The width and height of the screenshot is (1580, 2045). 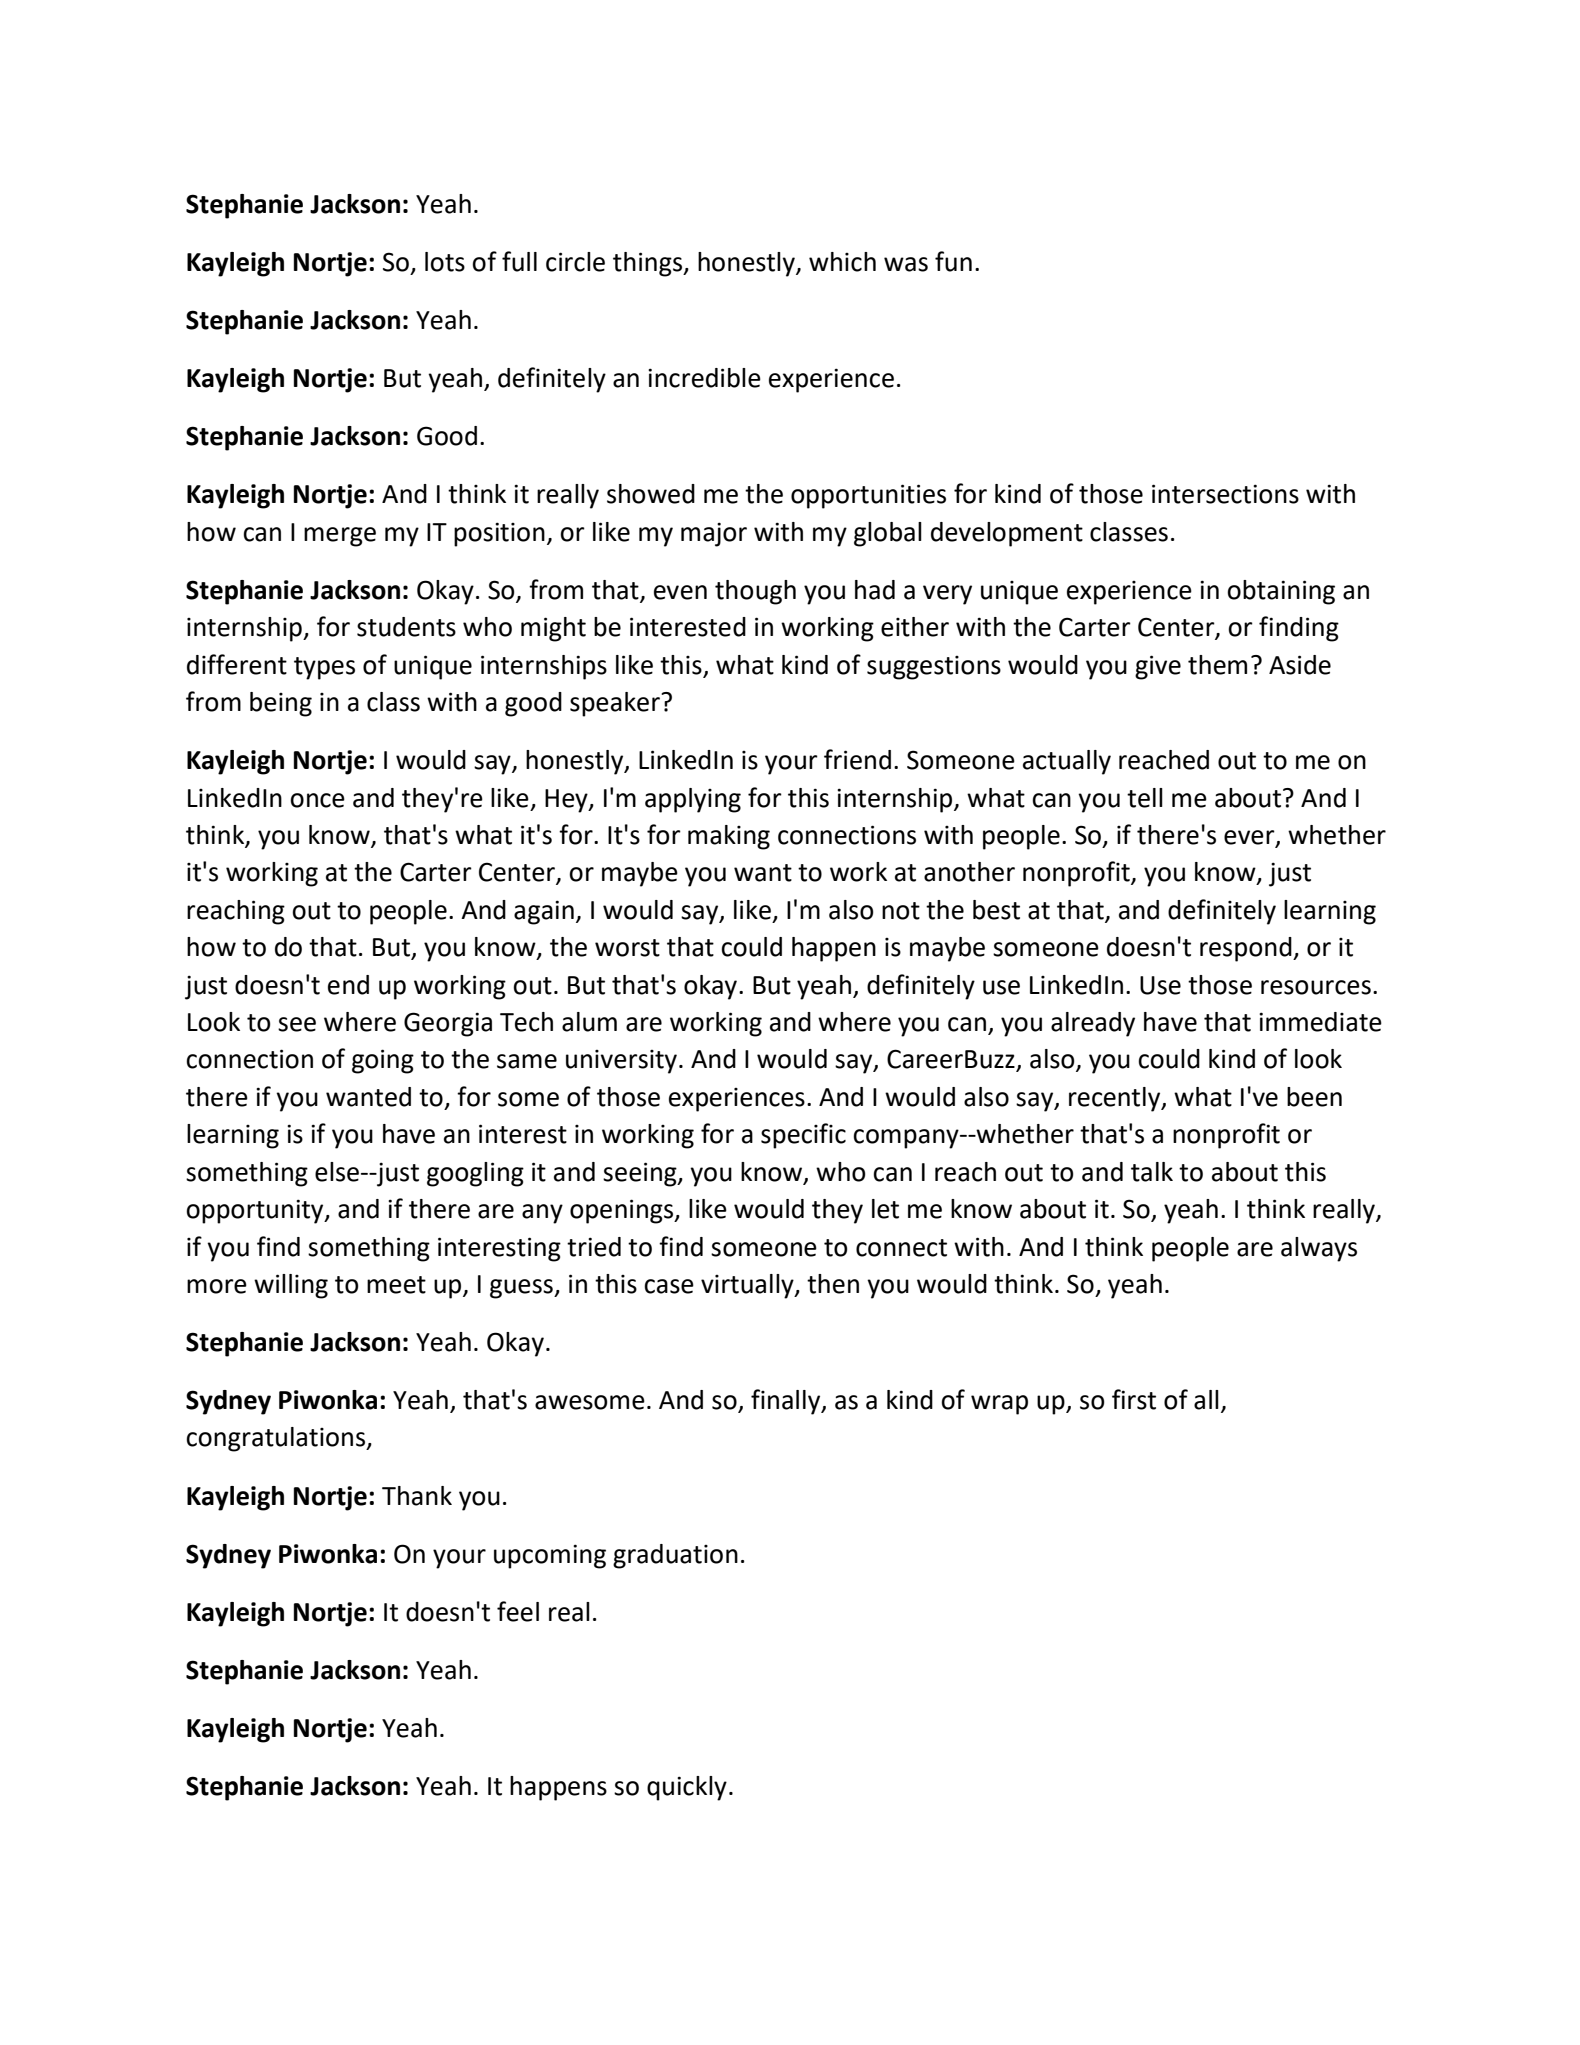 What do you see at coordinates (1145, 798) in the screenshot?
I see `tell` at bounding box center [1145, 798].
